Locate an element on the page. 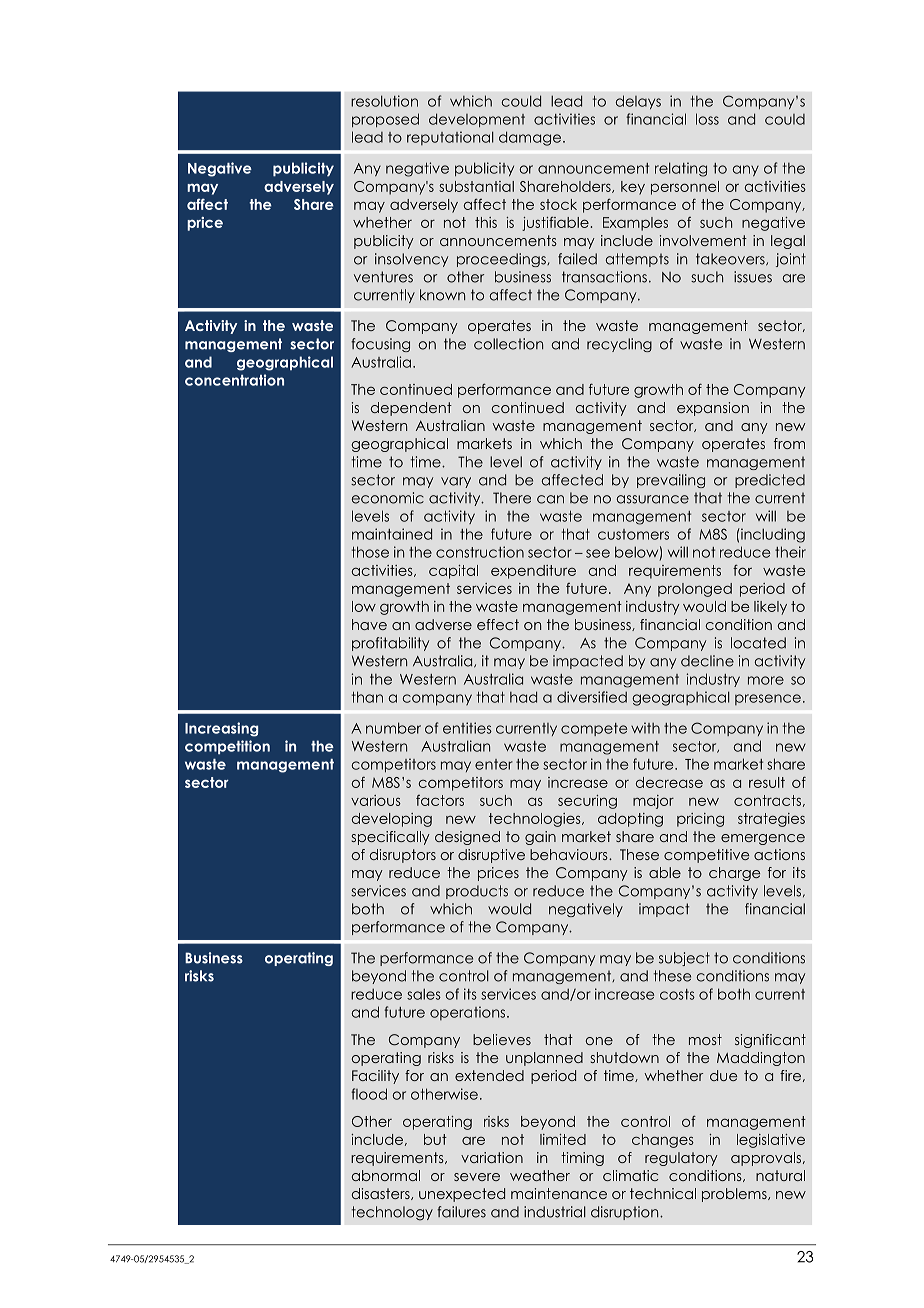 Image resolution: width=924 pixels, height=1308 pixels. collection is located at coordinates (508, 344).
